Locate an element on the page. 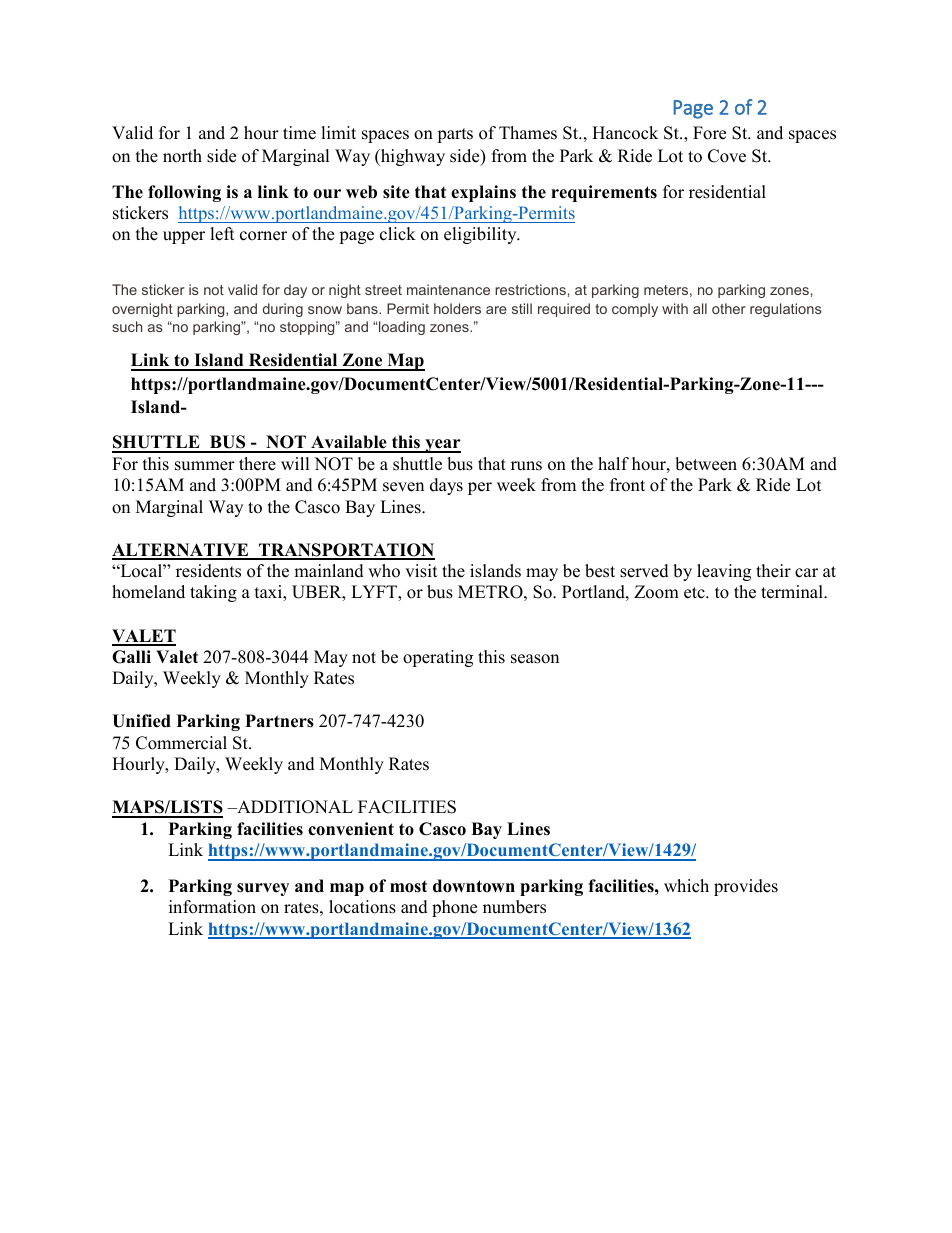 This document has height=1233, width=952. downtown is located at coordinates (474, 886).
